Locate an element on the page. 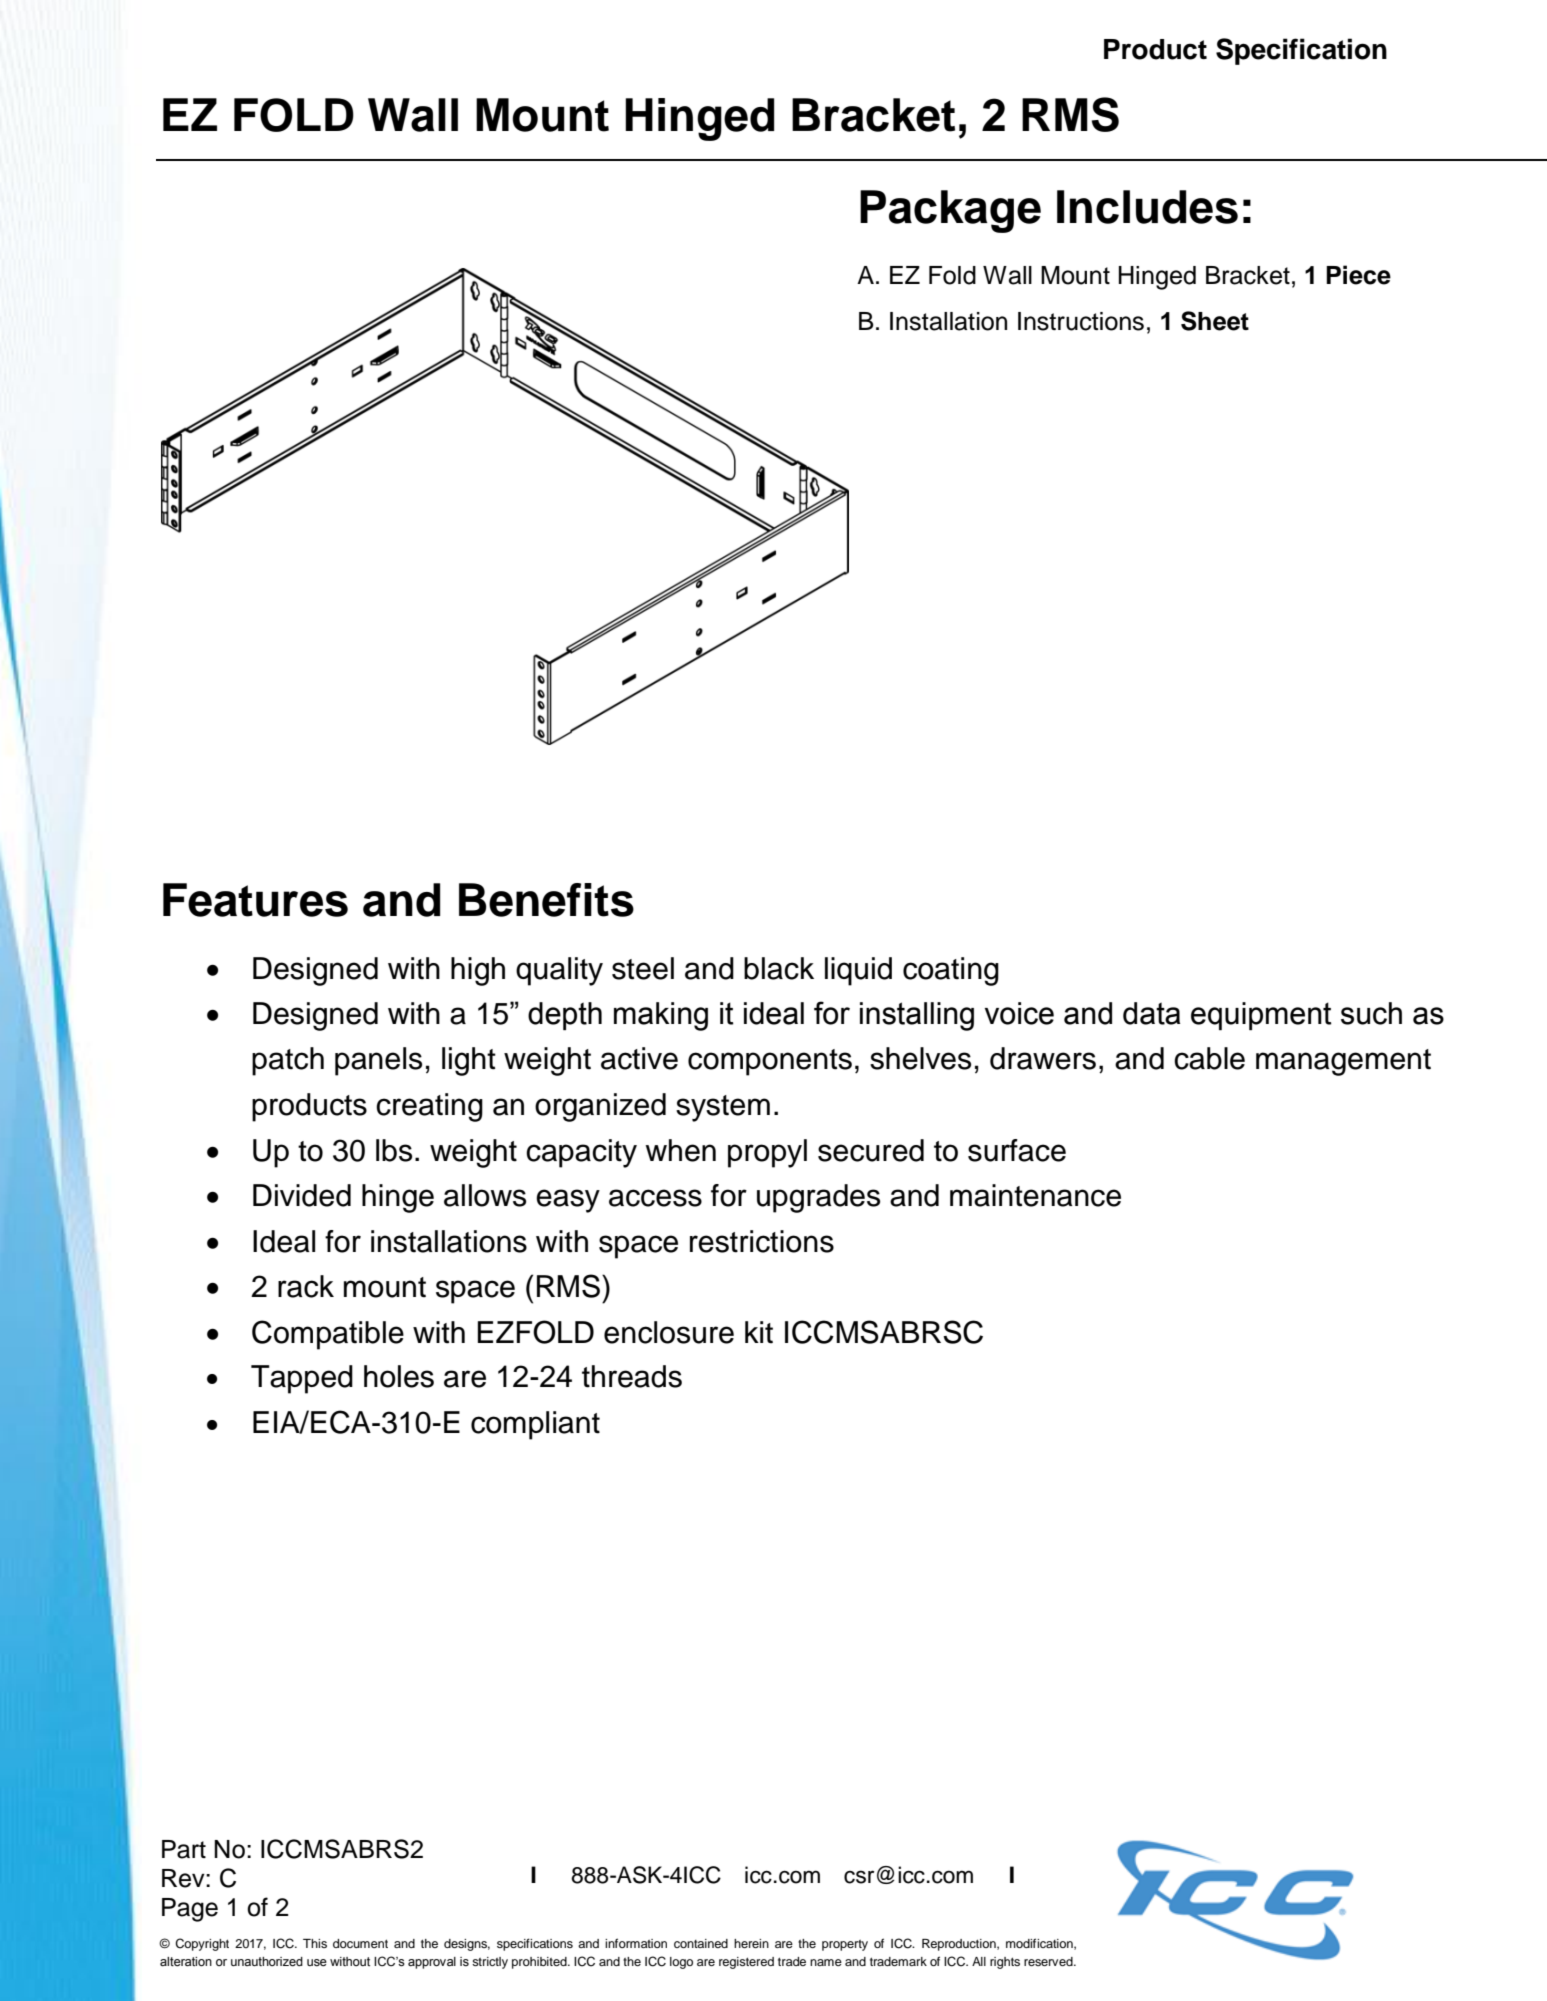  maintenance is located at coordinates (1035, 1195).
